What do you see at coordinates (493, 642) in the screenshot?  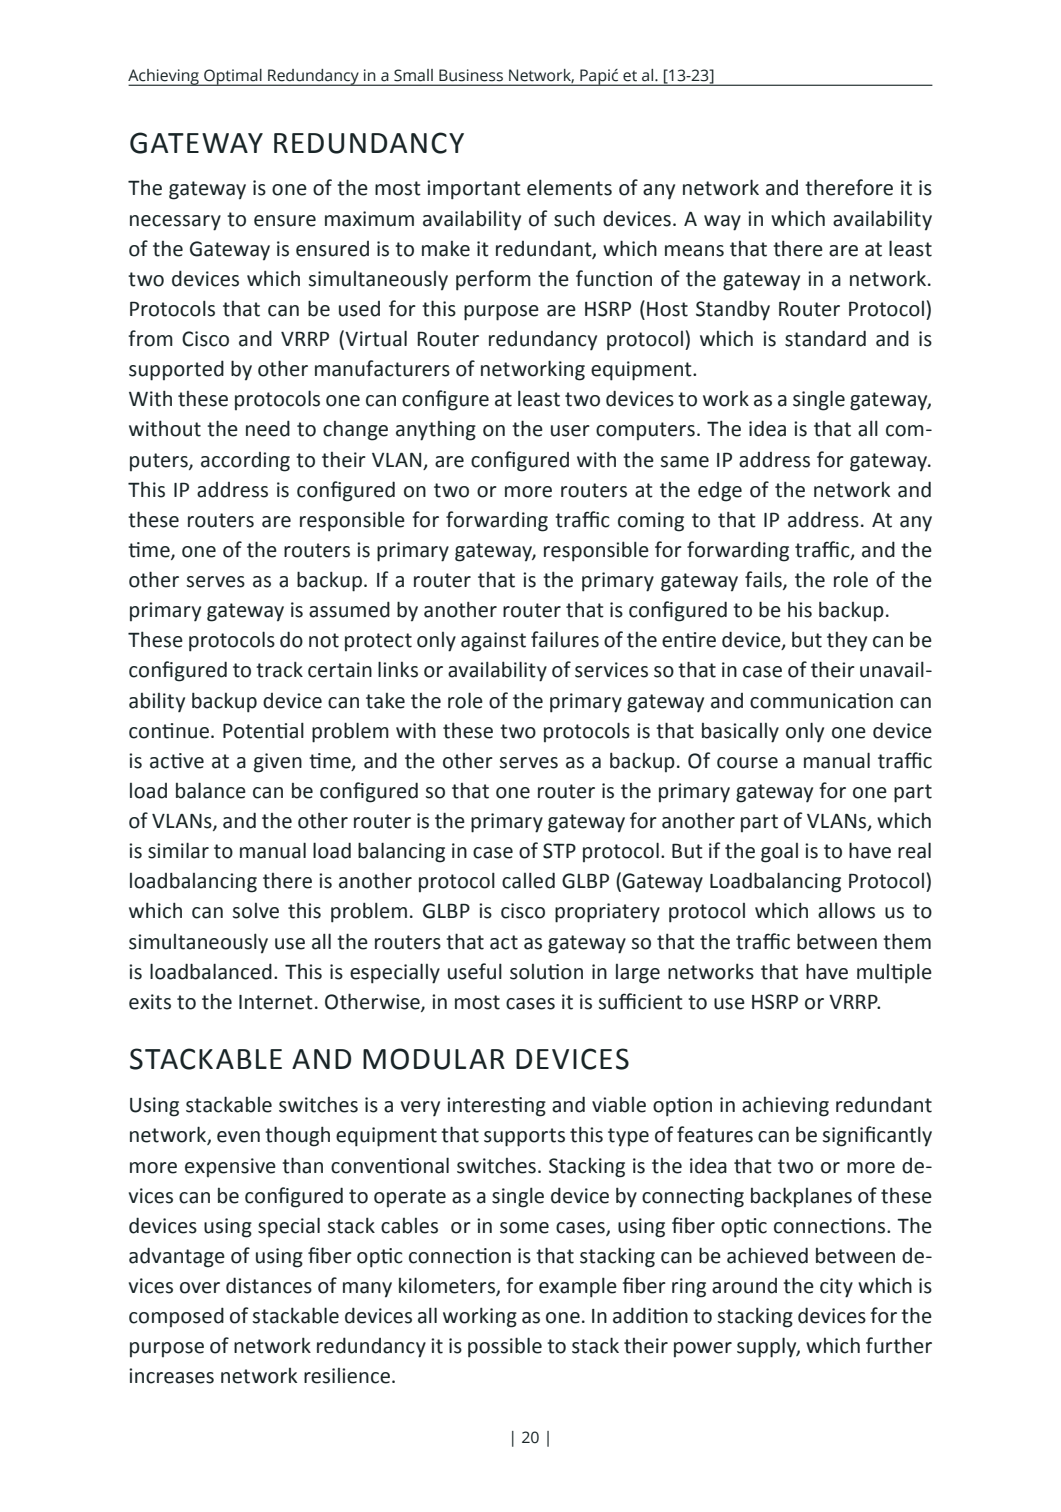 I see `against` at bounding box center [493, 642].
